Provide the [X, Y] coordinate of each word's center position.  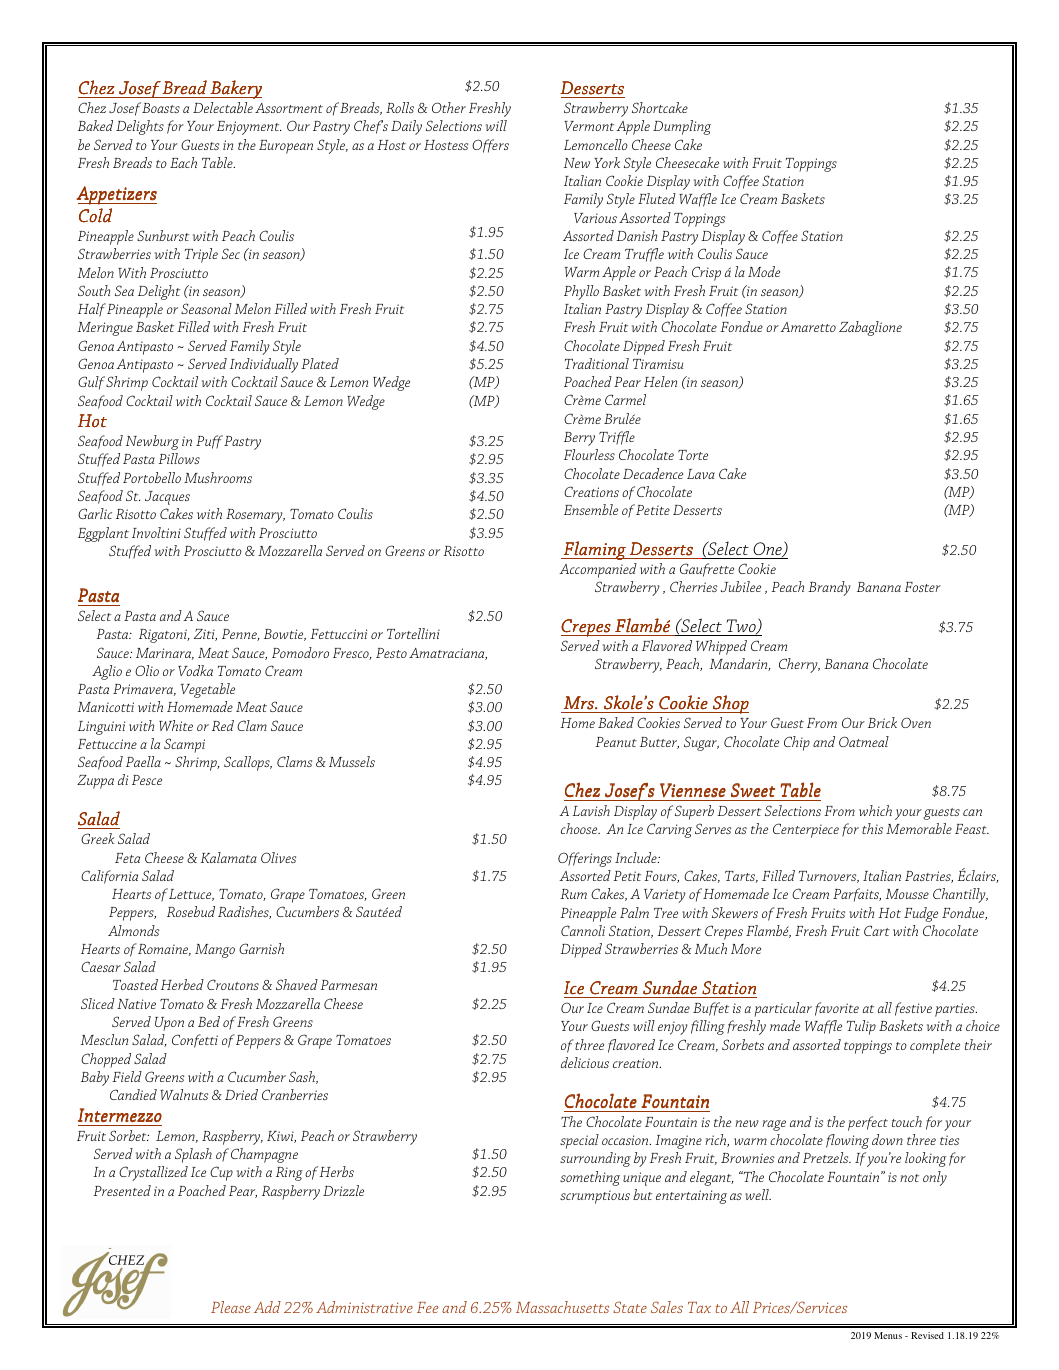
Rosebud [191, 911]
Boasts [161, 108]
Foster [922, 587]
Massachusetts [562, 1307]
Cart [877, 930]
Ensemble [591, 509]
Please [231, 1307]
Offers [490, 146]
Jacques [167, 498]
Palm [634, 912]
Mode [764, 271]
